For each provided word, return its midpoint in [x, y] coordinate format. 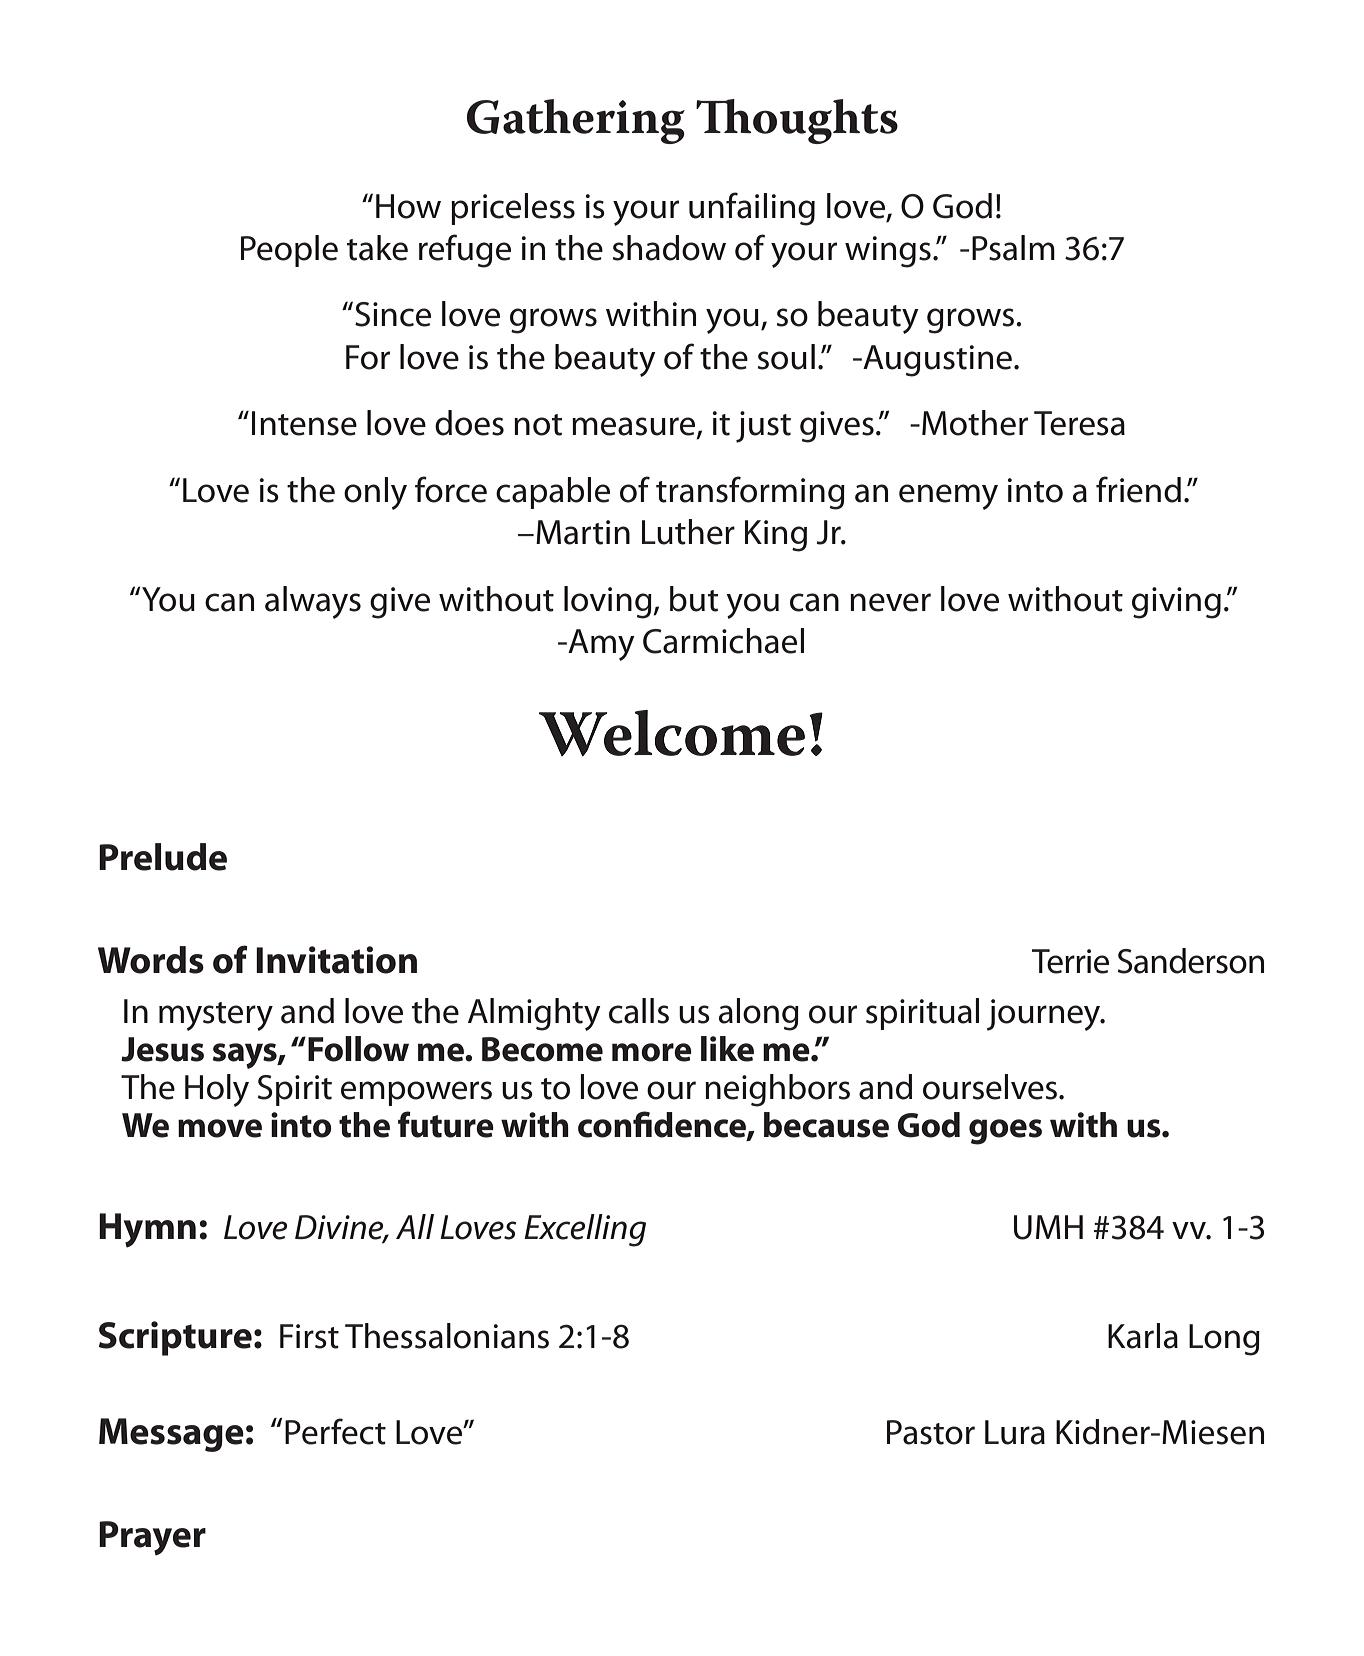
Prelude [163, 857]
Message [171, 1435]
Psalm [1013, 248]
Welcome [672, 733]
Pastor [931, 1432]
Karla [1143, 1336]
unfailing [752, 209]
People [289, 251]
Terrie [1070, 961]
